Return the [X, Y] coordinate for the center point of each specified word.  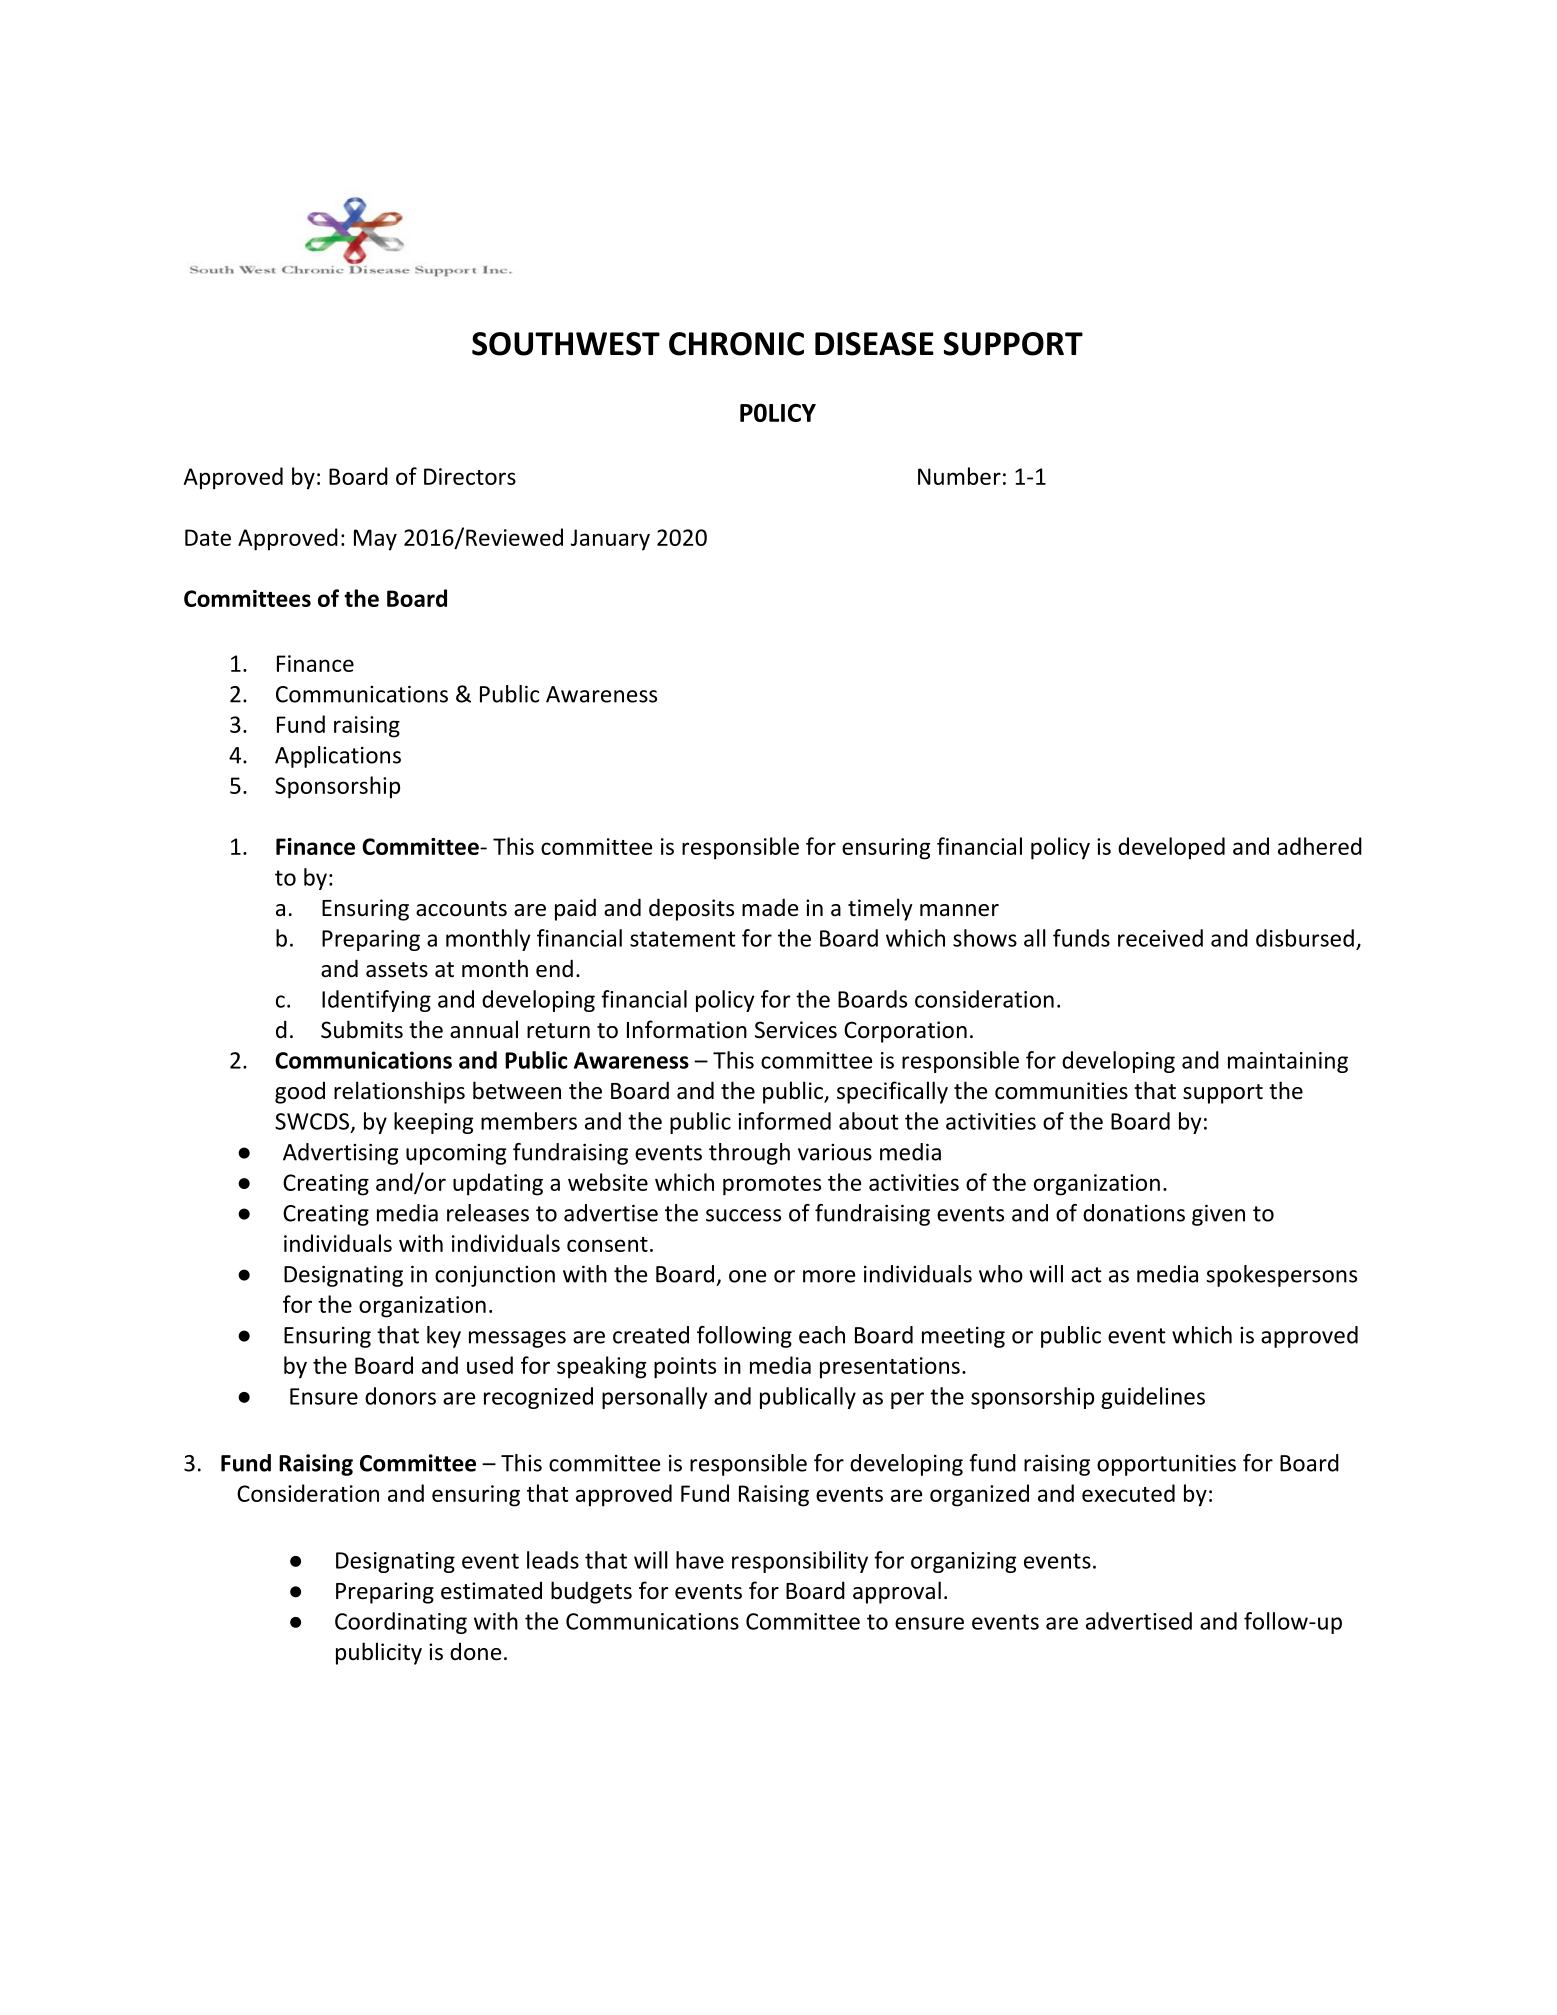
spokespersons [1281, 1276]
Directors [470, 476]
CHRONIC [736, 344]
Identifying [376, 1001]
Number [959, 476]
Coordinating [401, 1623]
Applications [338, 757]
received [1160, 938]
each [822, 1335]
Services [796, 1030]
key [444, 1337]
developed [1171, 848]
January [610, 540]
